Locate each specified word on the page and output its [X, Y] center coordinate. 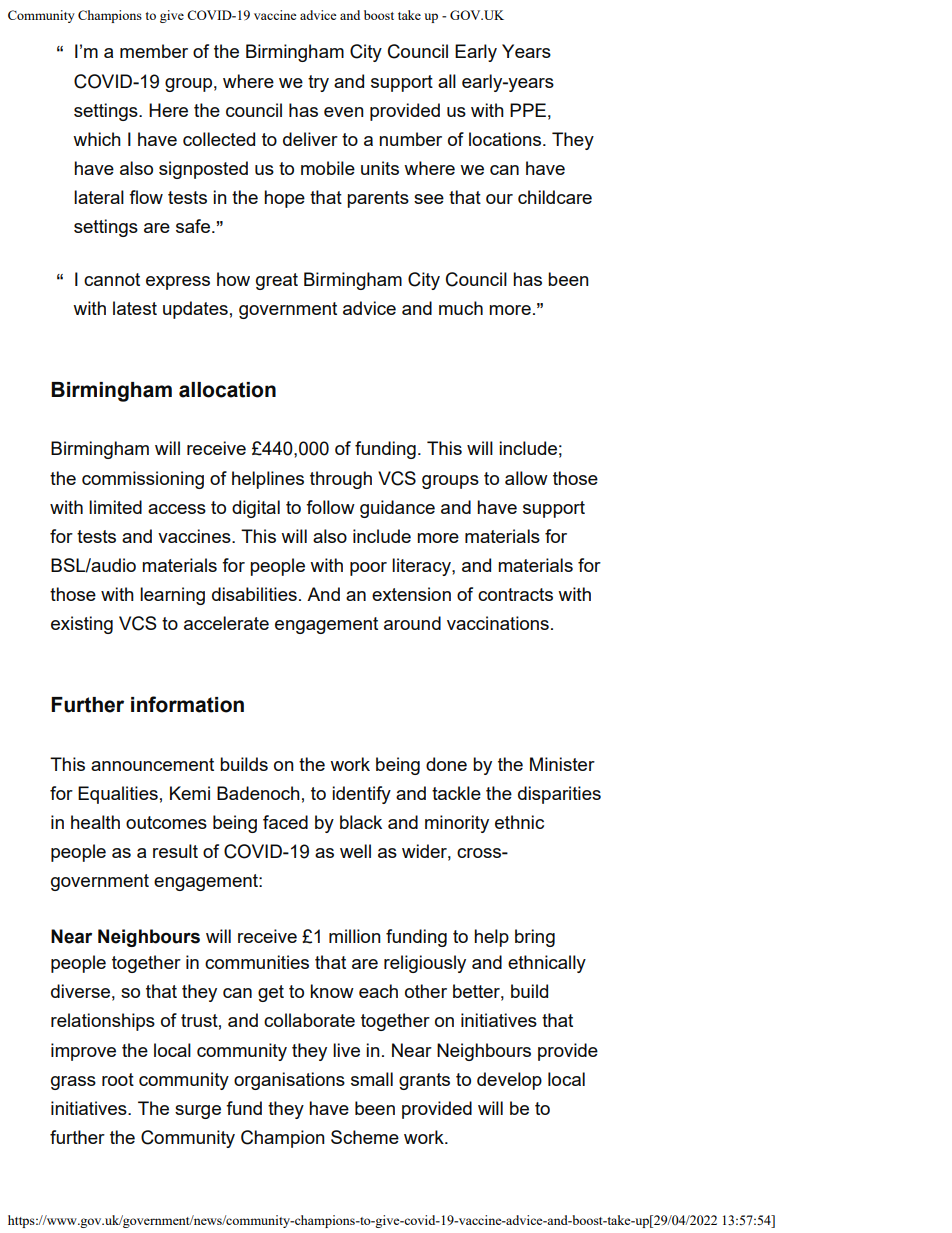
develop [509, 1081]
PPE [528, 110]
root [118, 1079]
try [318, 83]
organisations [289, 1081]
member [154, 51]
